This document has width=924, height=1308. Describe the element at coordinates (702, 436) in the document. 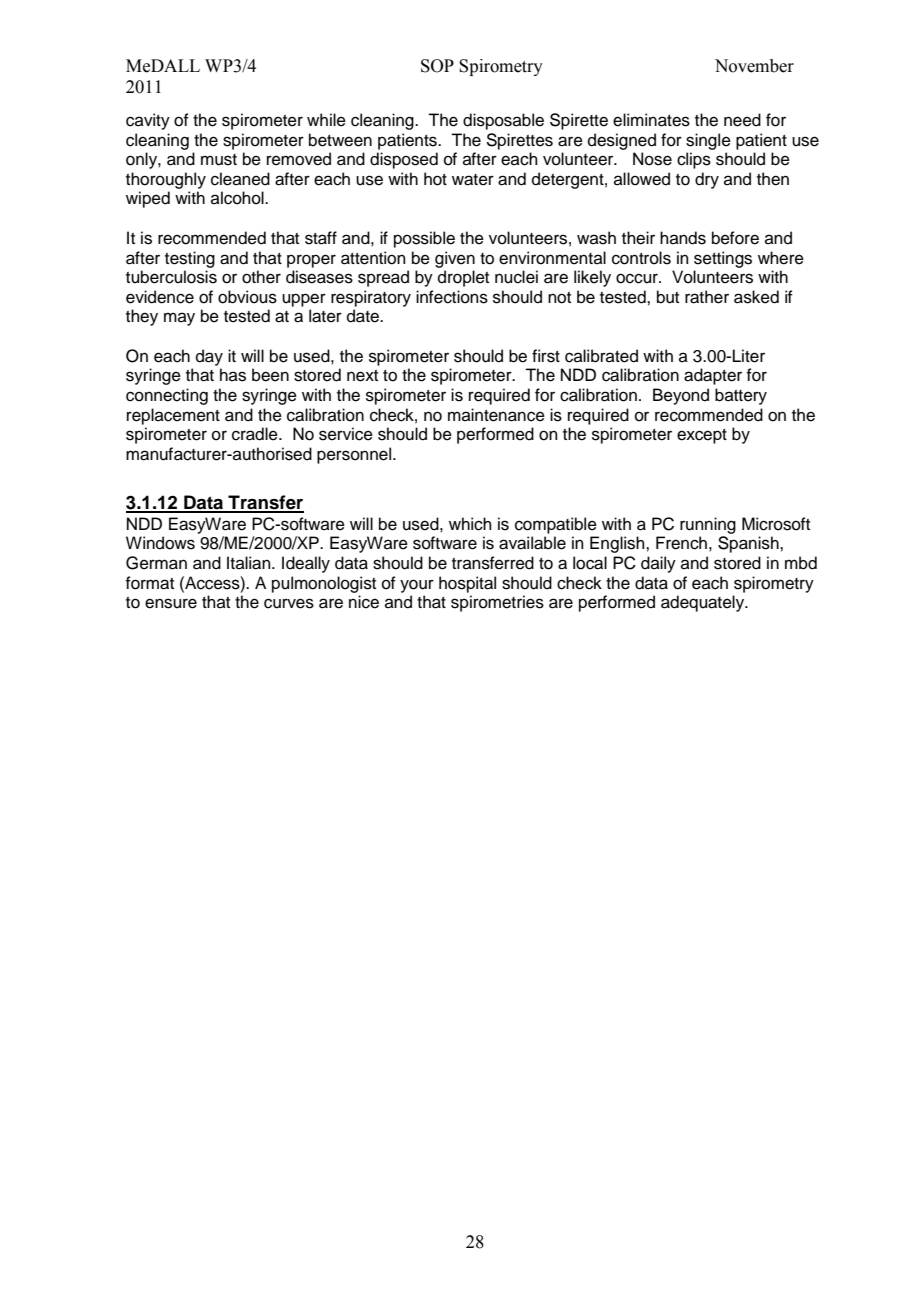

I see `except` at that location.
